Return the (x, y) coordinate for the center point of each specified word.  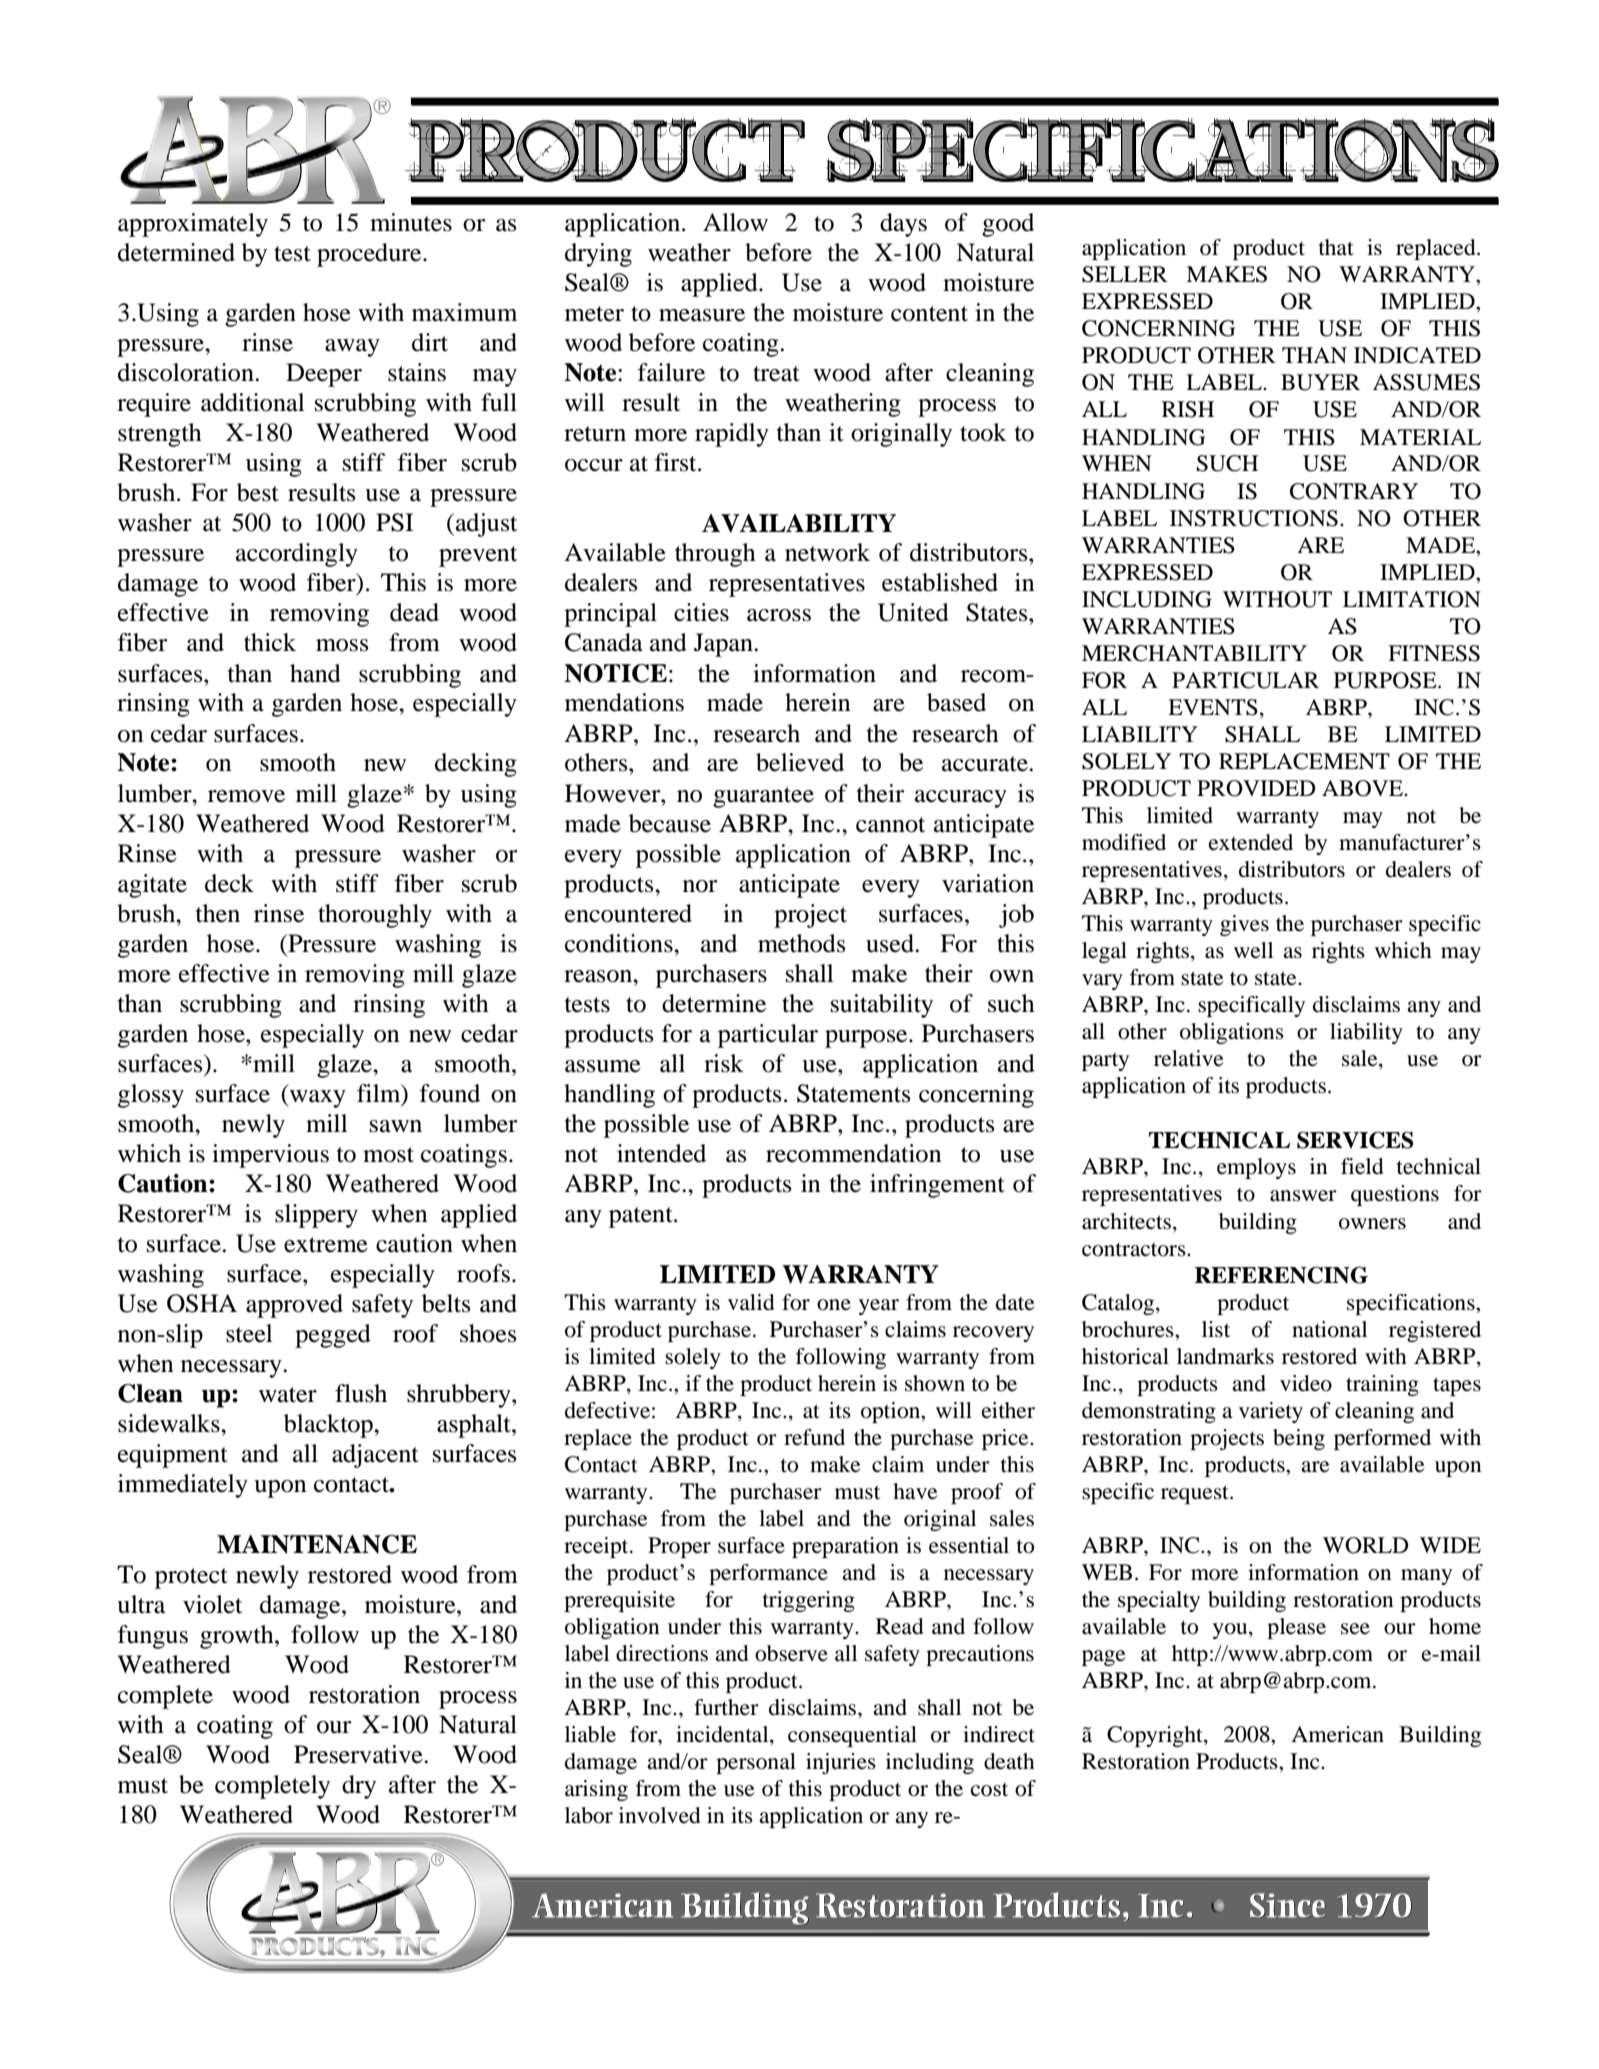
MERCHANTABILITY (1194, 653)
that (1336, 247)
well (1253, 950)
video (1306, 1383)
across (779, 615)
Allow (735, 222)
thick (270, 642)
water (288, 1395)
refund (814, 1437)
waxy (317, 1099)
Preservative (359, 1754)
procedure (370, 255)
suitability (882, 1006)
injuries (841, 1763)
